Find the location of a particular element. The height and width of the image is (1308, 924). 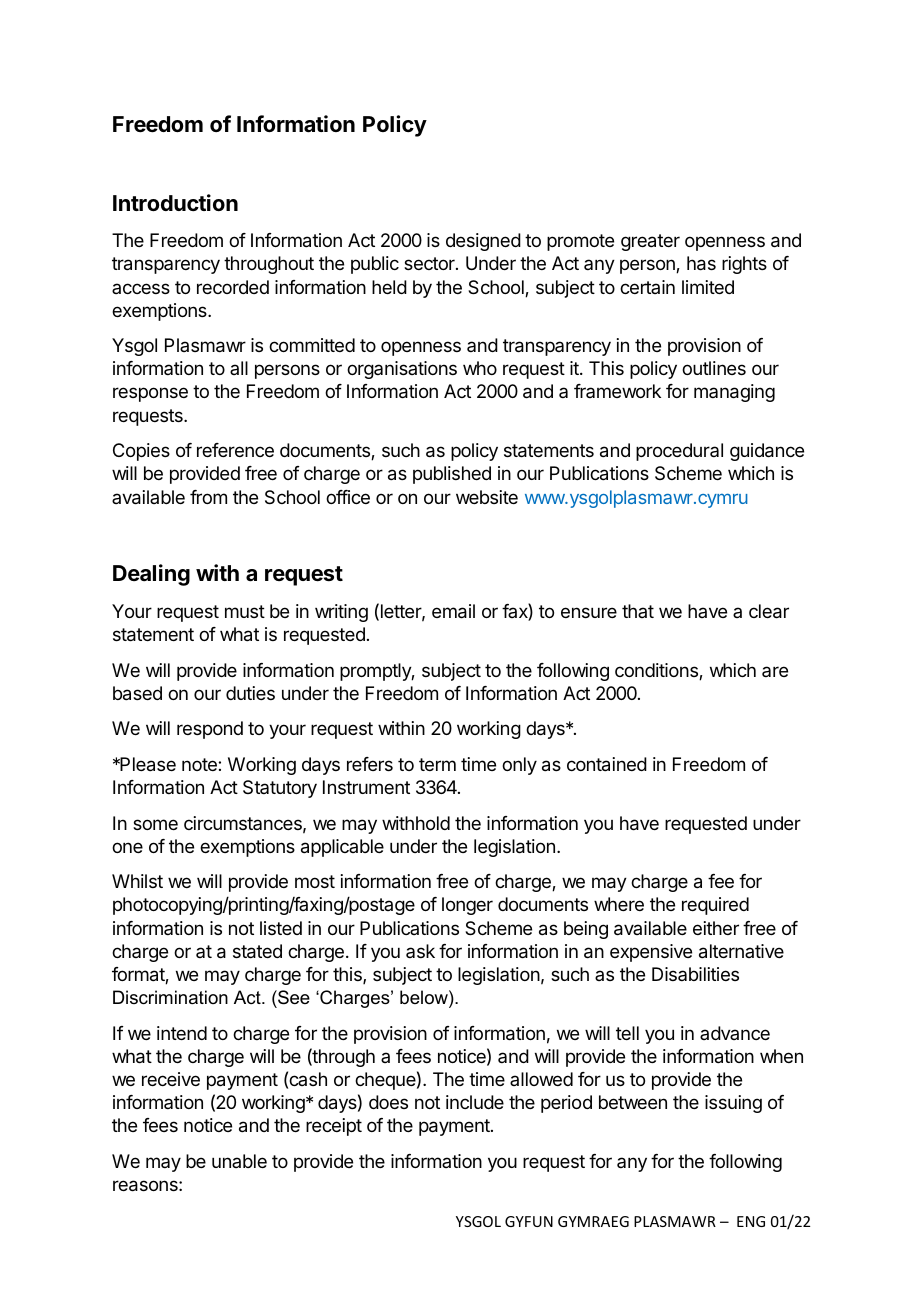

has is located at coordinates (701, 263).
